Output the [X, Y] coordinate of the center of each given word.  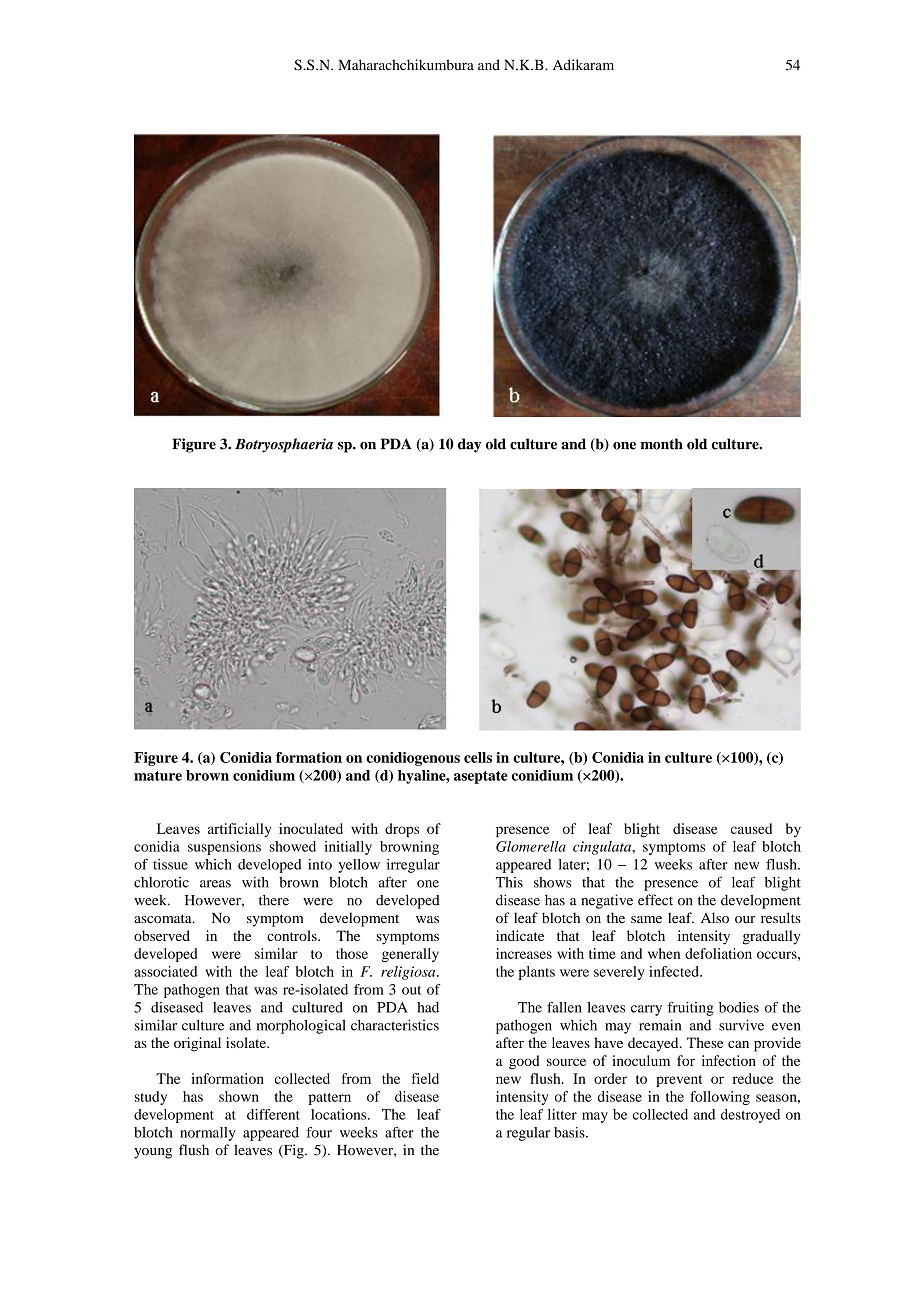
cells [478, 757]
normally [208, 1134]
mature [158, 776]
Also [715, 918]
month [661, 444]
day [470, 445]
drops [402, 830]
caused [751, 828]
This [509, 882]
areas [215, 884]
